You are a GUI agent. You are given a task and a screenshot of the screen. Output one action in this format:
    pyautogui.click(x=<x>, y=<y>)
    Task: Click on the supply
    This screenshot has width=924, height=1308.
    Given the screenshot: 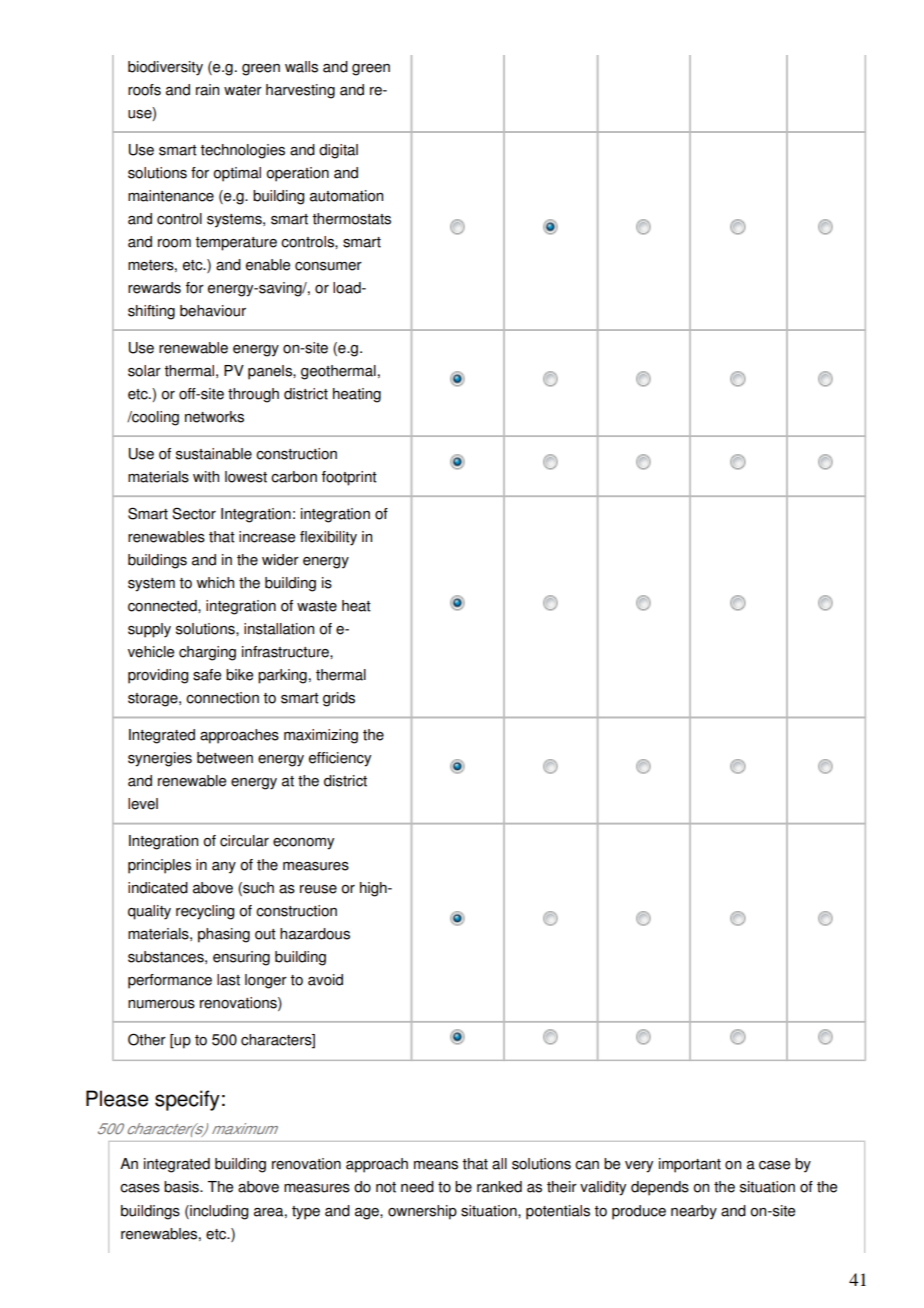 What is the action you would take?
    pyautogui.click(x=149, y=630)
